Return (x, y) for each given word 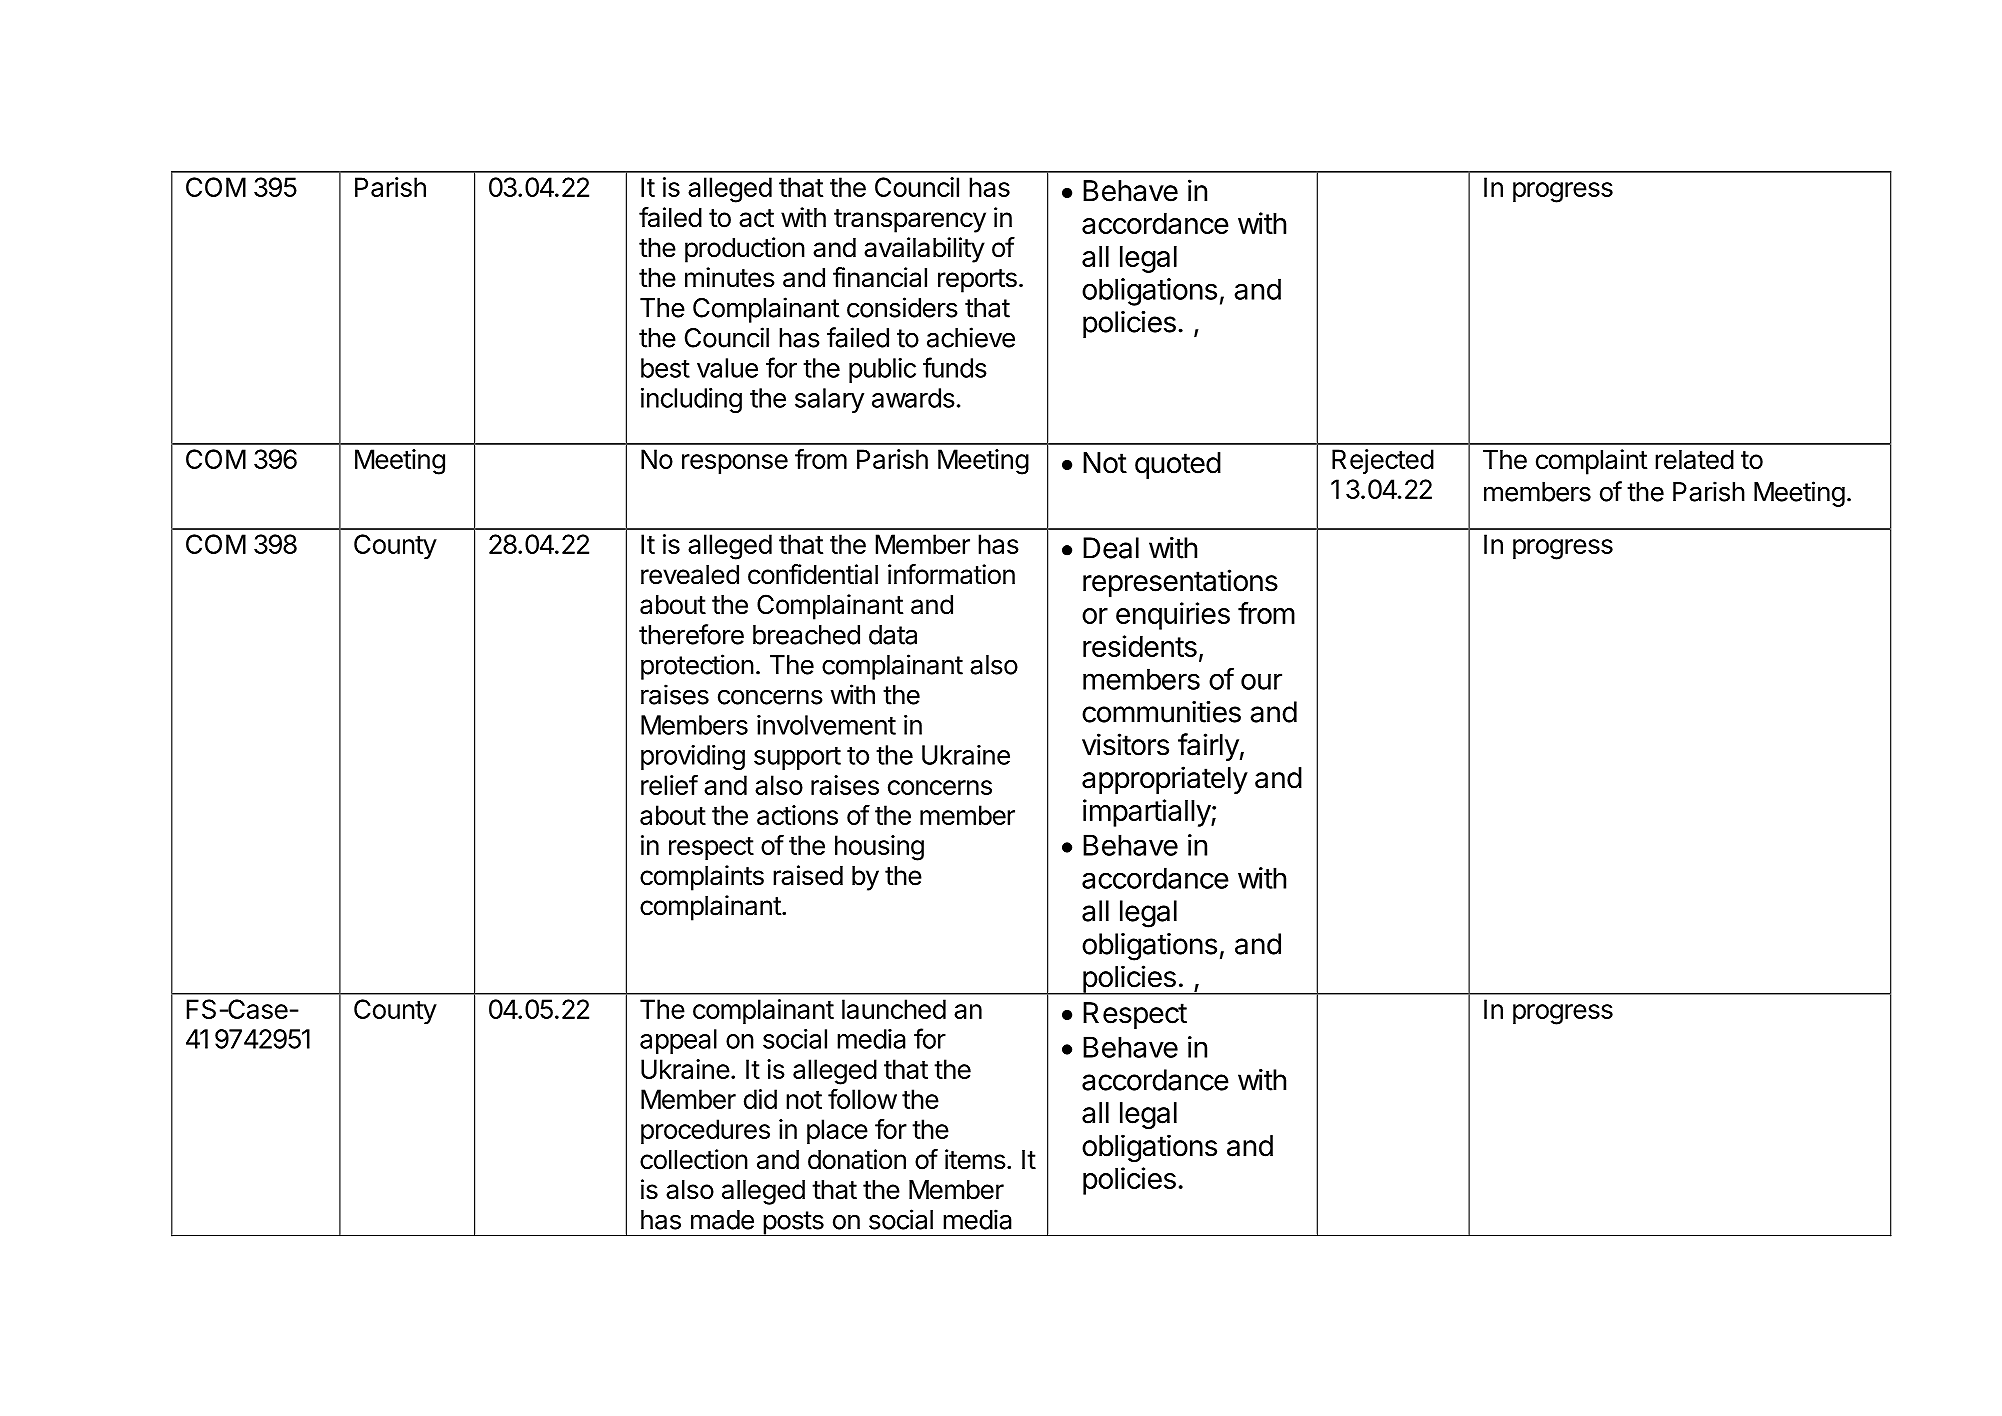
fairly (1208, 747)
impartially (1147, 813)
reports (977, 281)
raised (808, 875)
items (975, 1159)
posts (793, 1224)
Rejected (1383, 461)
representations (1180, 583)
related (1694, 460)
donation (857, 1159)
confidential (813, 574)
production (745, 250)
